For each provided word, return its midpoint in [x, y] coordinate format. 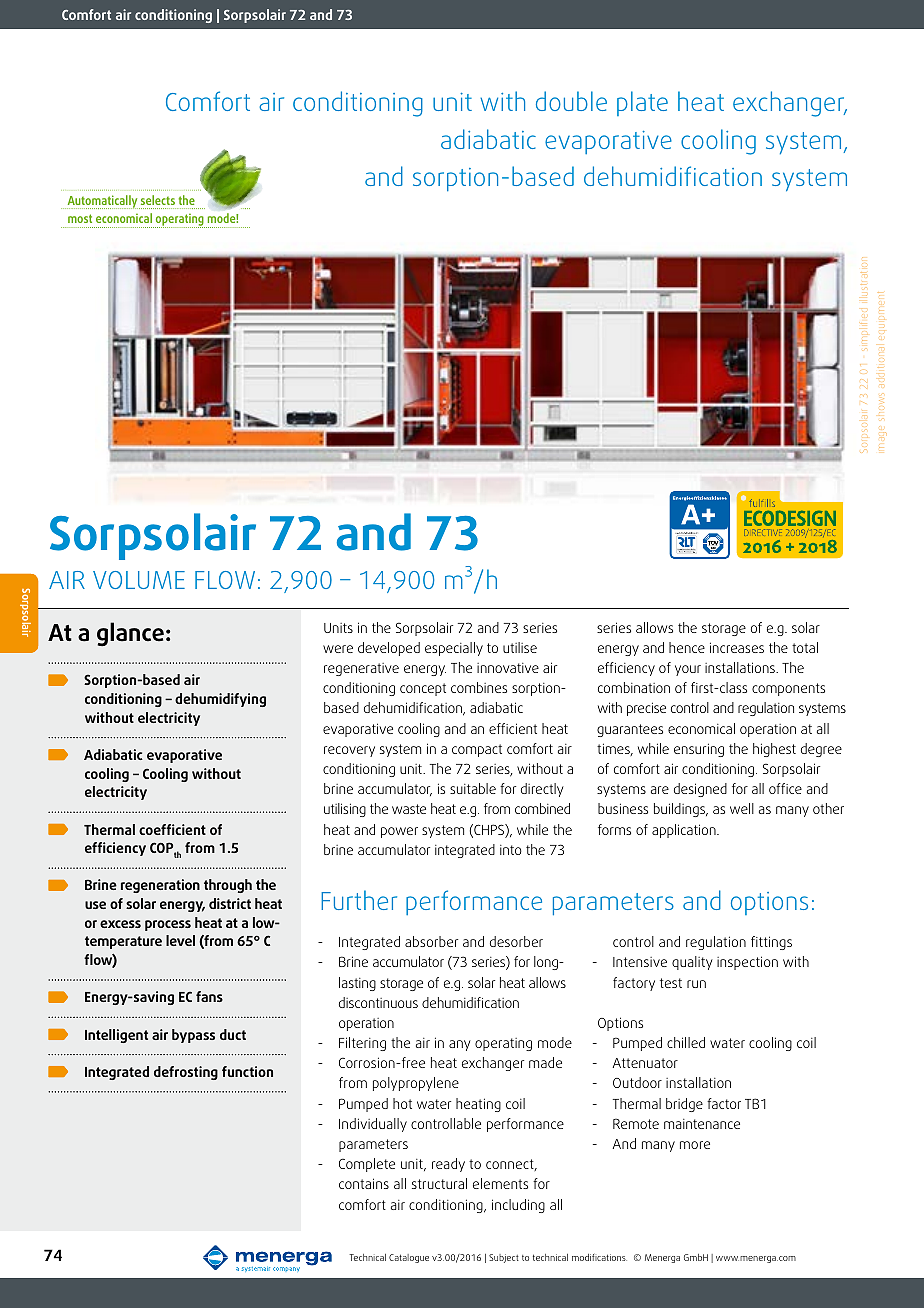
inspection [747, 963]
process [168, 925]
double [571, 101]
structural [439, 1183]
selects [158, 200]
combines [479, 687]
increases [737, 647]
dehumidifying [220, 700]
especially [454, 649]
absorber [431, 941]
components [788, 689]
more [695, 1145]
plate [642, 103]
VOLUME [139, 580]
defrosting [186, 1073]
